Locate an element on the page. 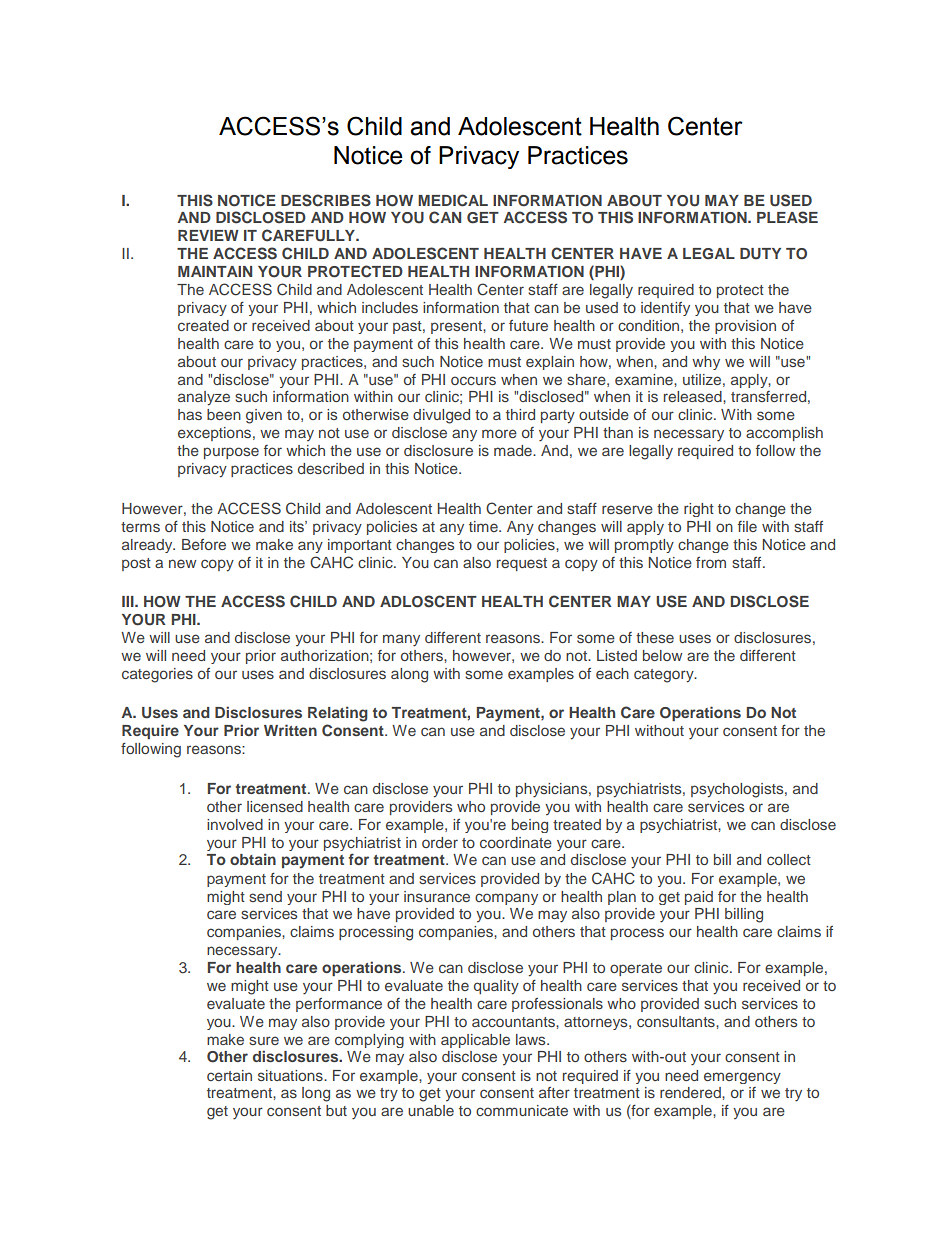 The width and height of the document is (952, 1233). certain is located at coordinates (229, 1075).
